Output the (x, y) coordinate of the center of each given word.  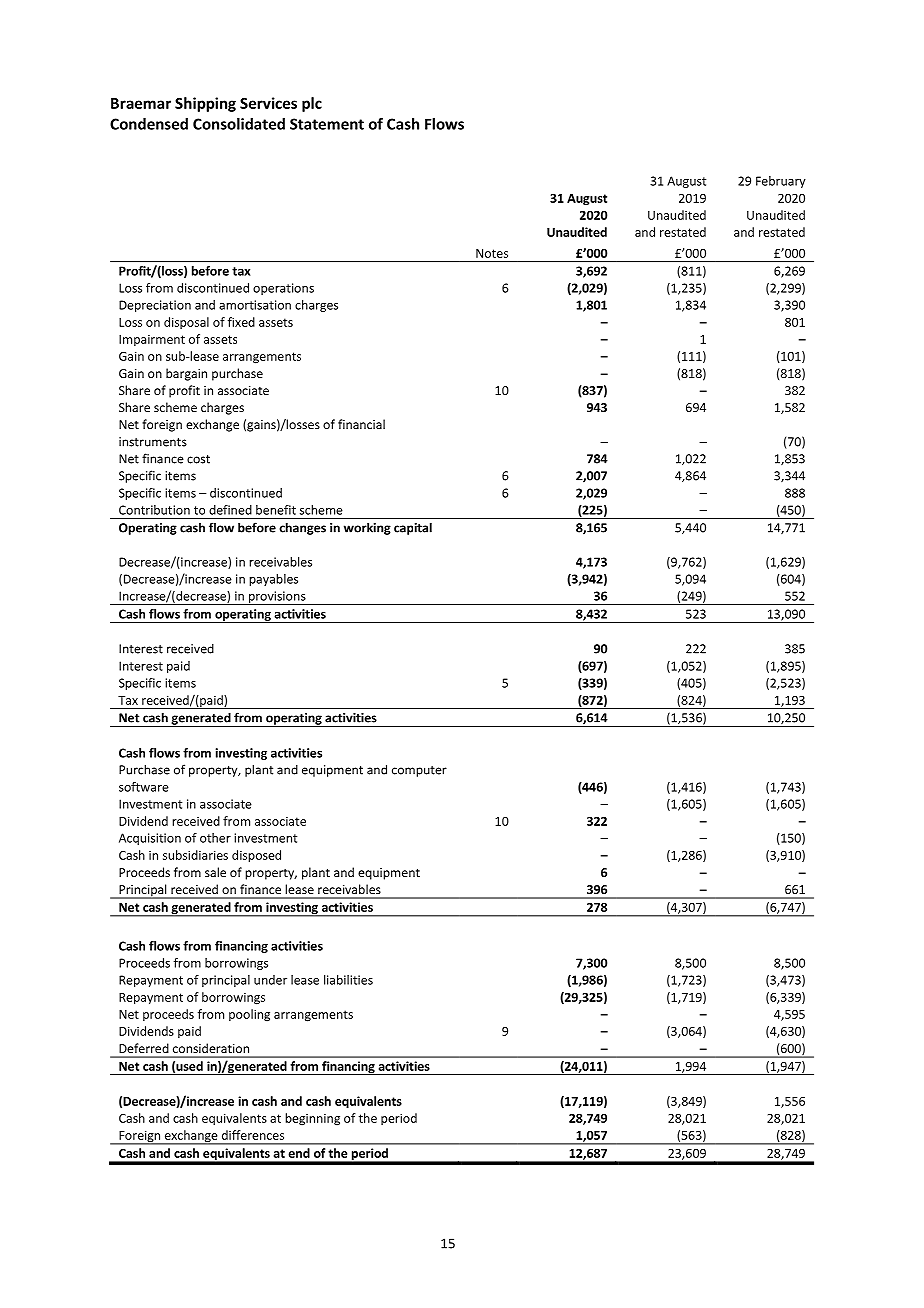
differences (253, 1135)
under (270, 980)
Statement (327, 124)
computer (419, 771)
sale (215, 872)
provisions (277, 598)
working (367, 528)
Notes (492, 253)
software (144, 787)
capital (413, 528)
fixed (241, 322)
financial (361, 424)
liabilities (348, 980)
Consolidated (239, 124)
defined (230, 510)
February (781, 182)
